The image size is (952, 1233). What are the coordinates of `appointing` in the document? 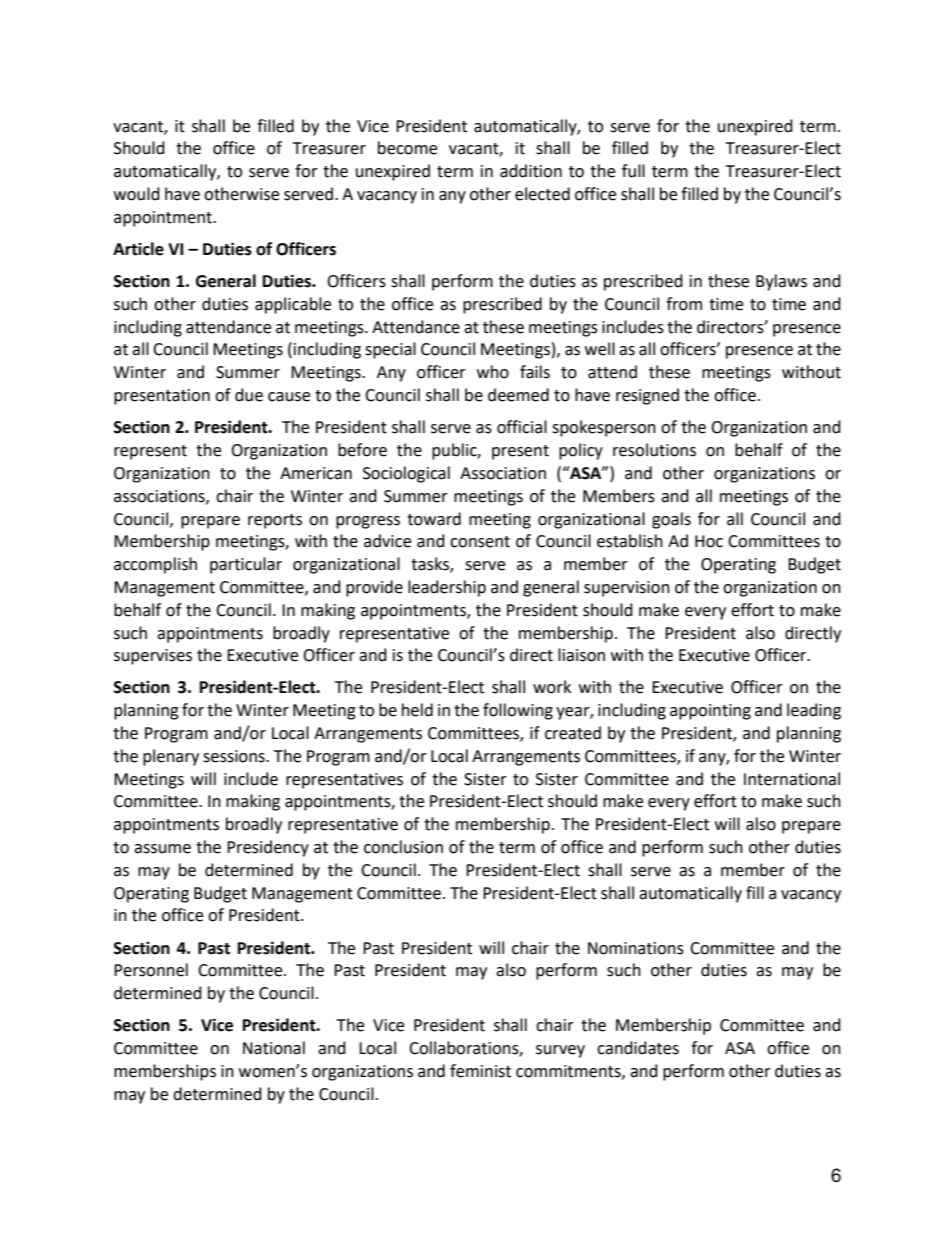 It's located at (710, 712).
